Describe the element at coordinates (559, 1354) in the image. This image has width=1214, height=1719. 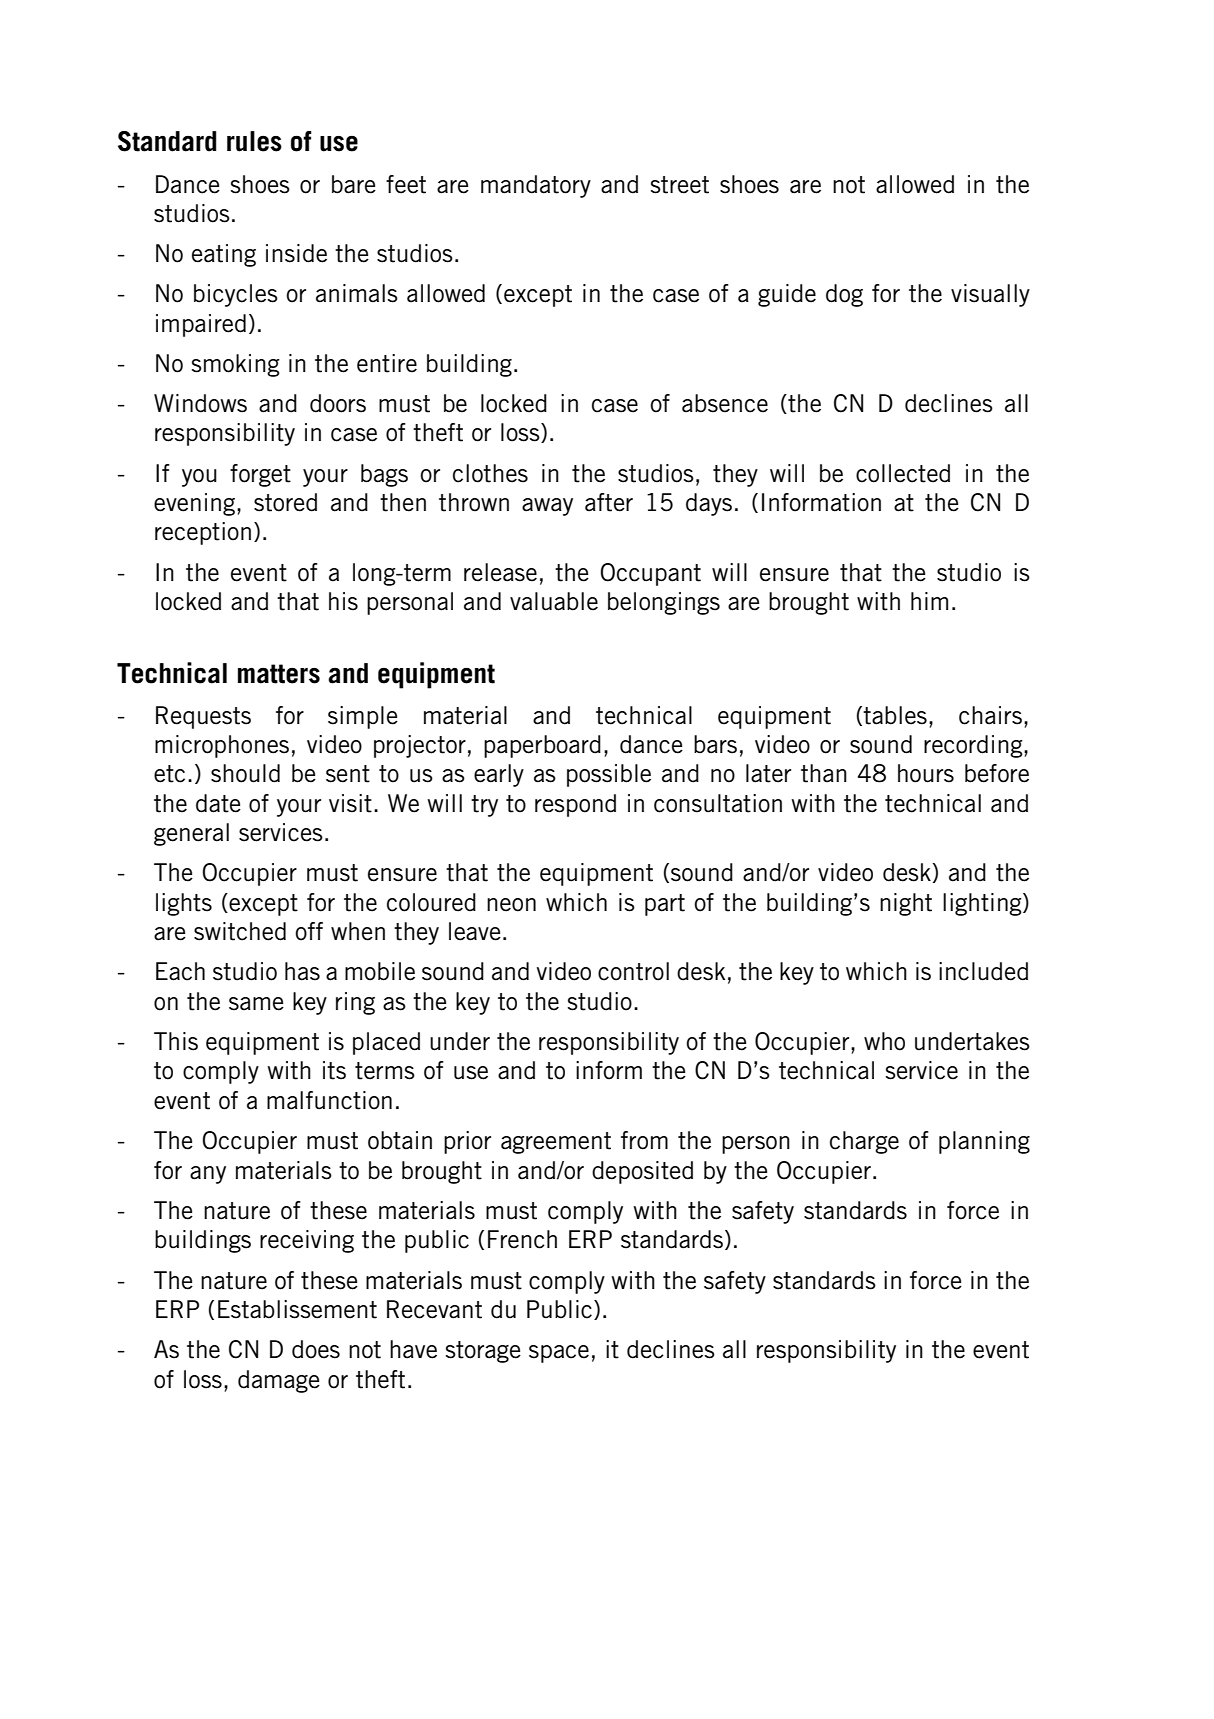
I see `space` at that location.
